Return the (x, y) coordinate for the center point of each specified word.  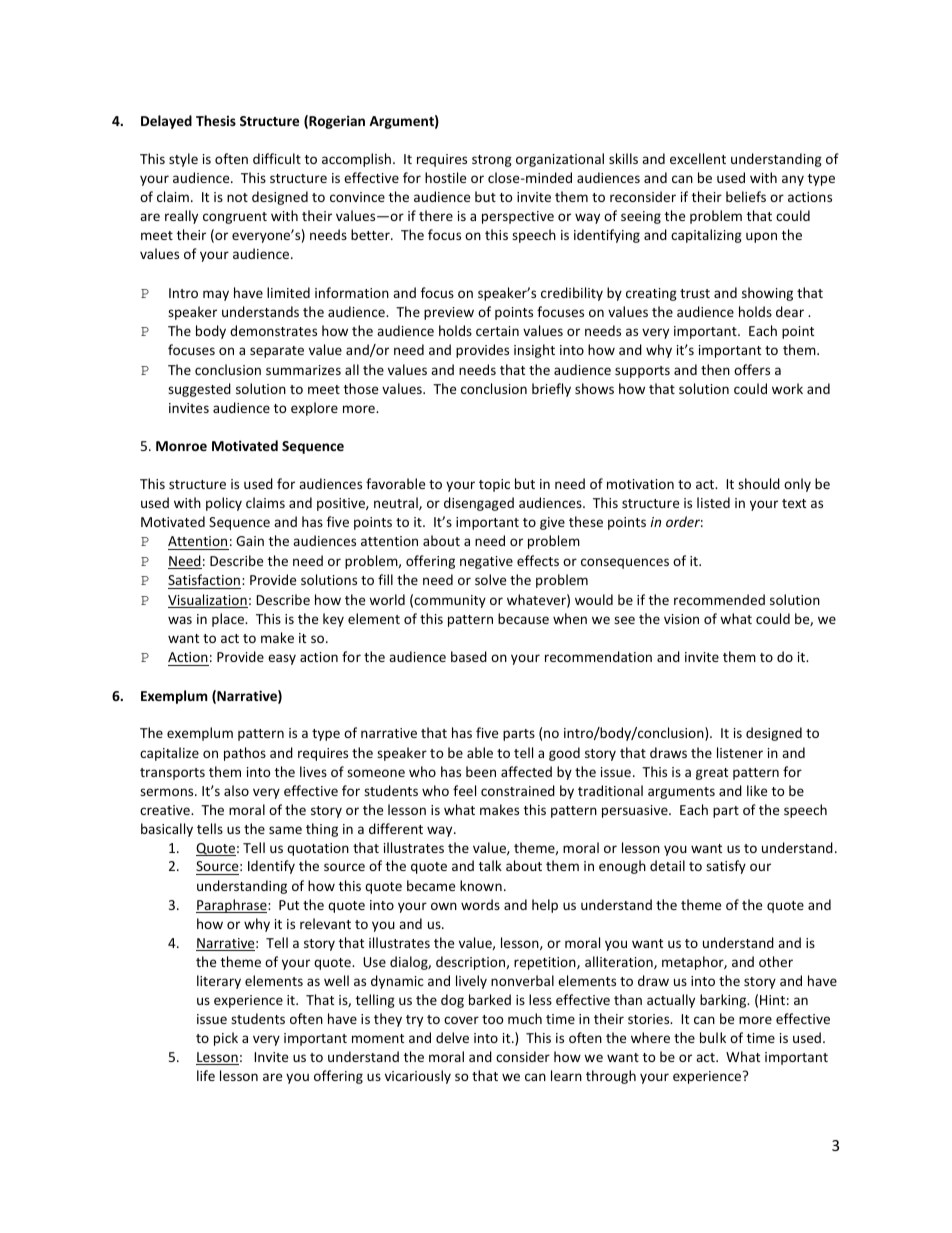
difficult (277, 158)
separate (277, 352)
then (715, 369)
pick (226, 1039)
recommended (719, 599)
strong (492, 161)
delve (452, 1037)
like (757, 790)
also (236, 790)
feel (464, 790)
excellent (698, 158)
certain (497, 331)
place (229, 620)
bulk (713, 1037)
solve (490, 579)
